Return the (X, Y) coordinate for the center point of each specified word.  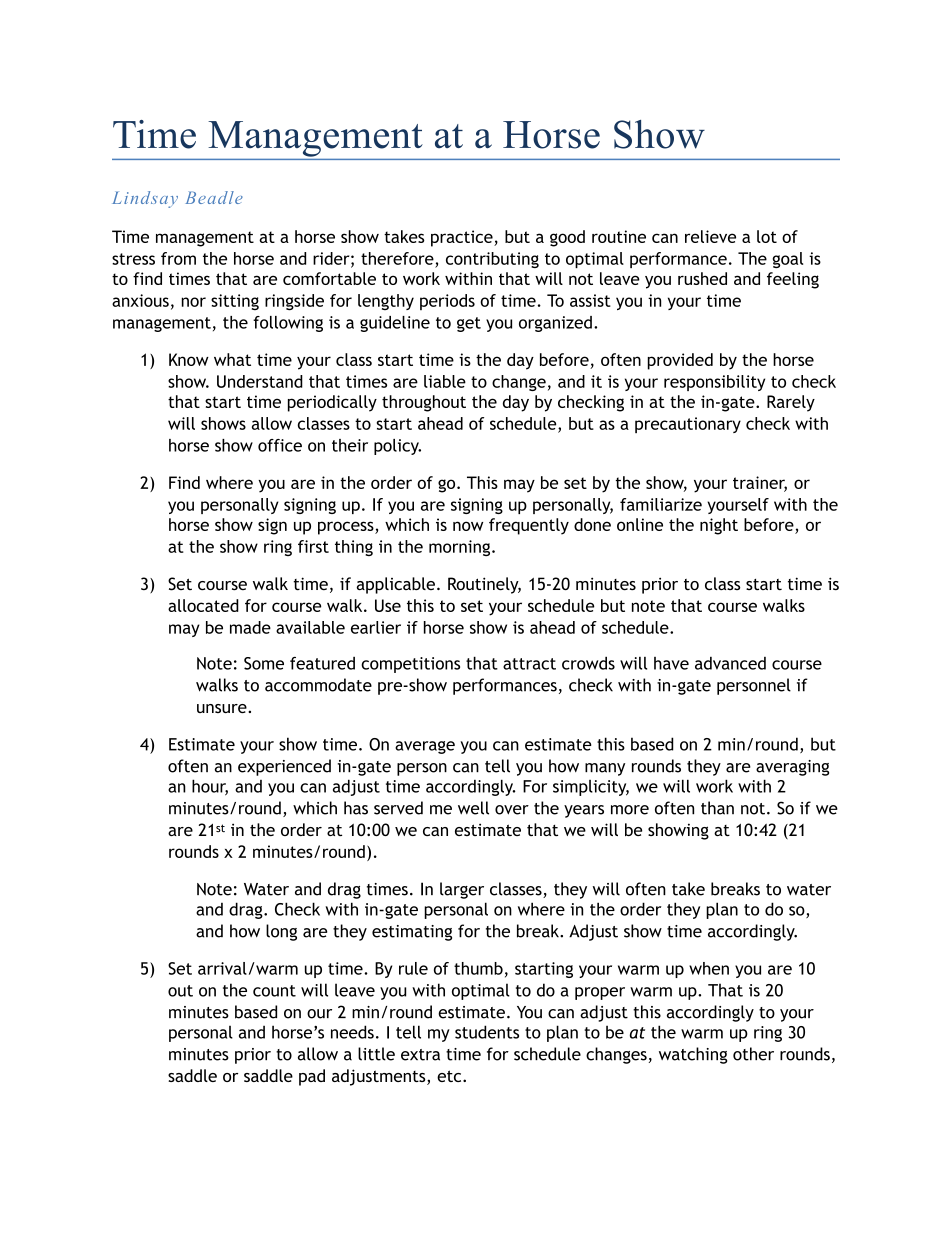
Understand (260, 381)
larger (462, 890)
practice (463, 238)
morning (461, 548)
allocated (203, 605)
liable (445, 381)
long (281, 932)
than (717, 808)
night (719, 526)
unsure (223, 708)
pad (312, 1077)
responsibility (714, 383)
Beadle (214, 197)
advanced (730, 663)
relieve (710, 236)
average (425, 747)
